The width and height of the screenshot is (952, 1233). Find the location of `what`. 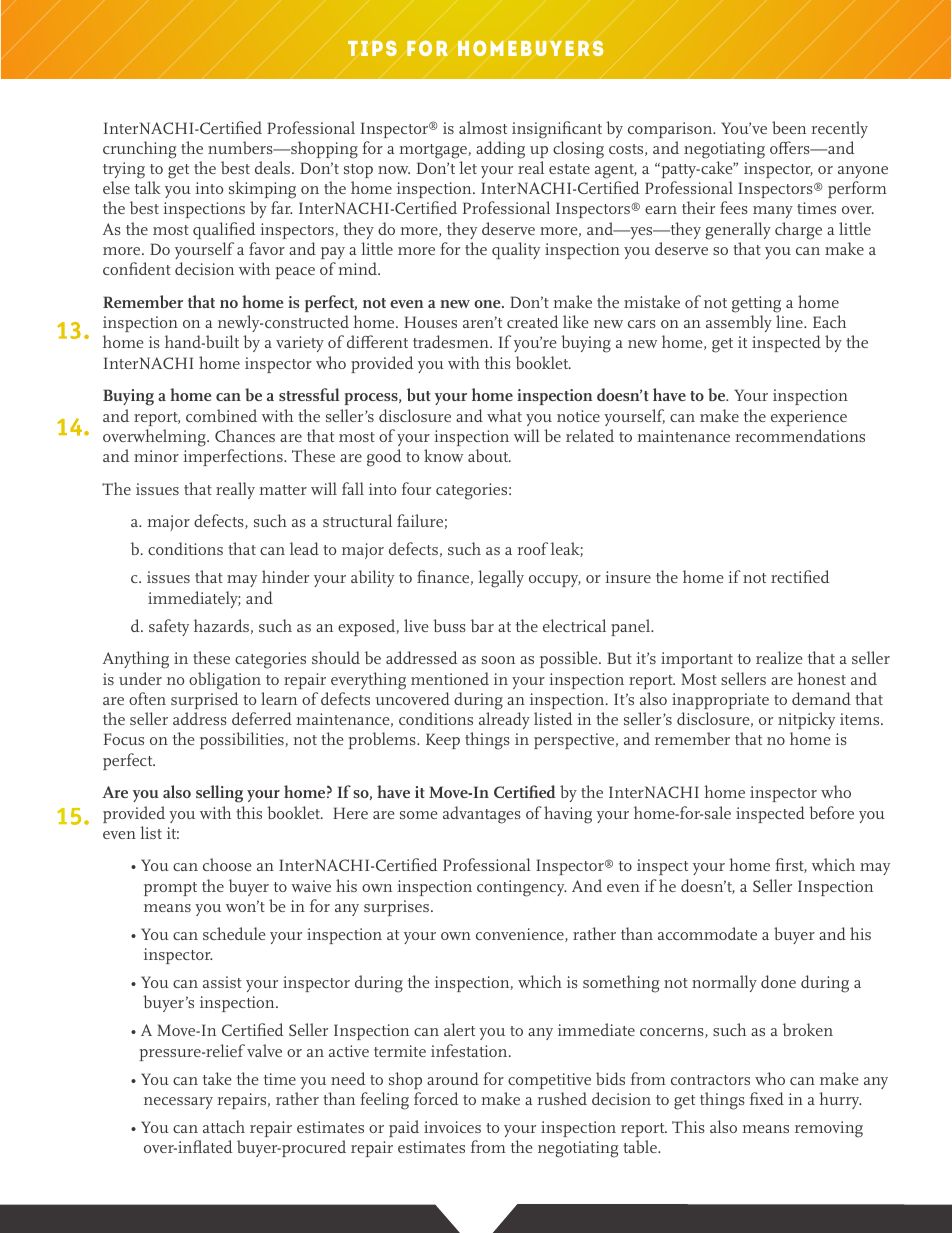

what is located at coordinates (504, 415).
